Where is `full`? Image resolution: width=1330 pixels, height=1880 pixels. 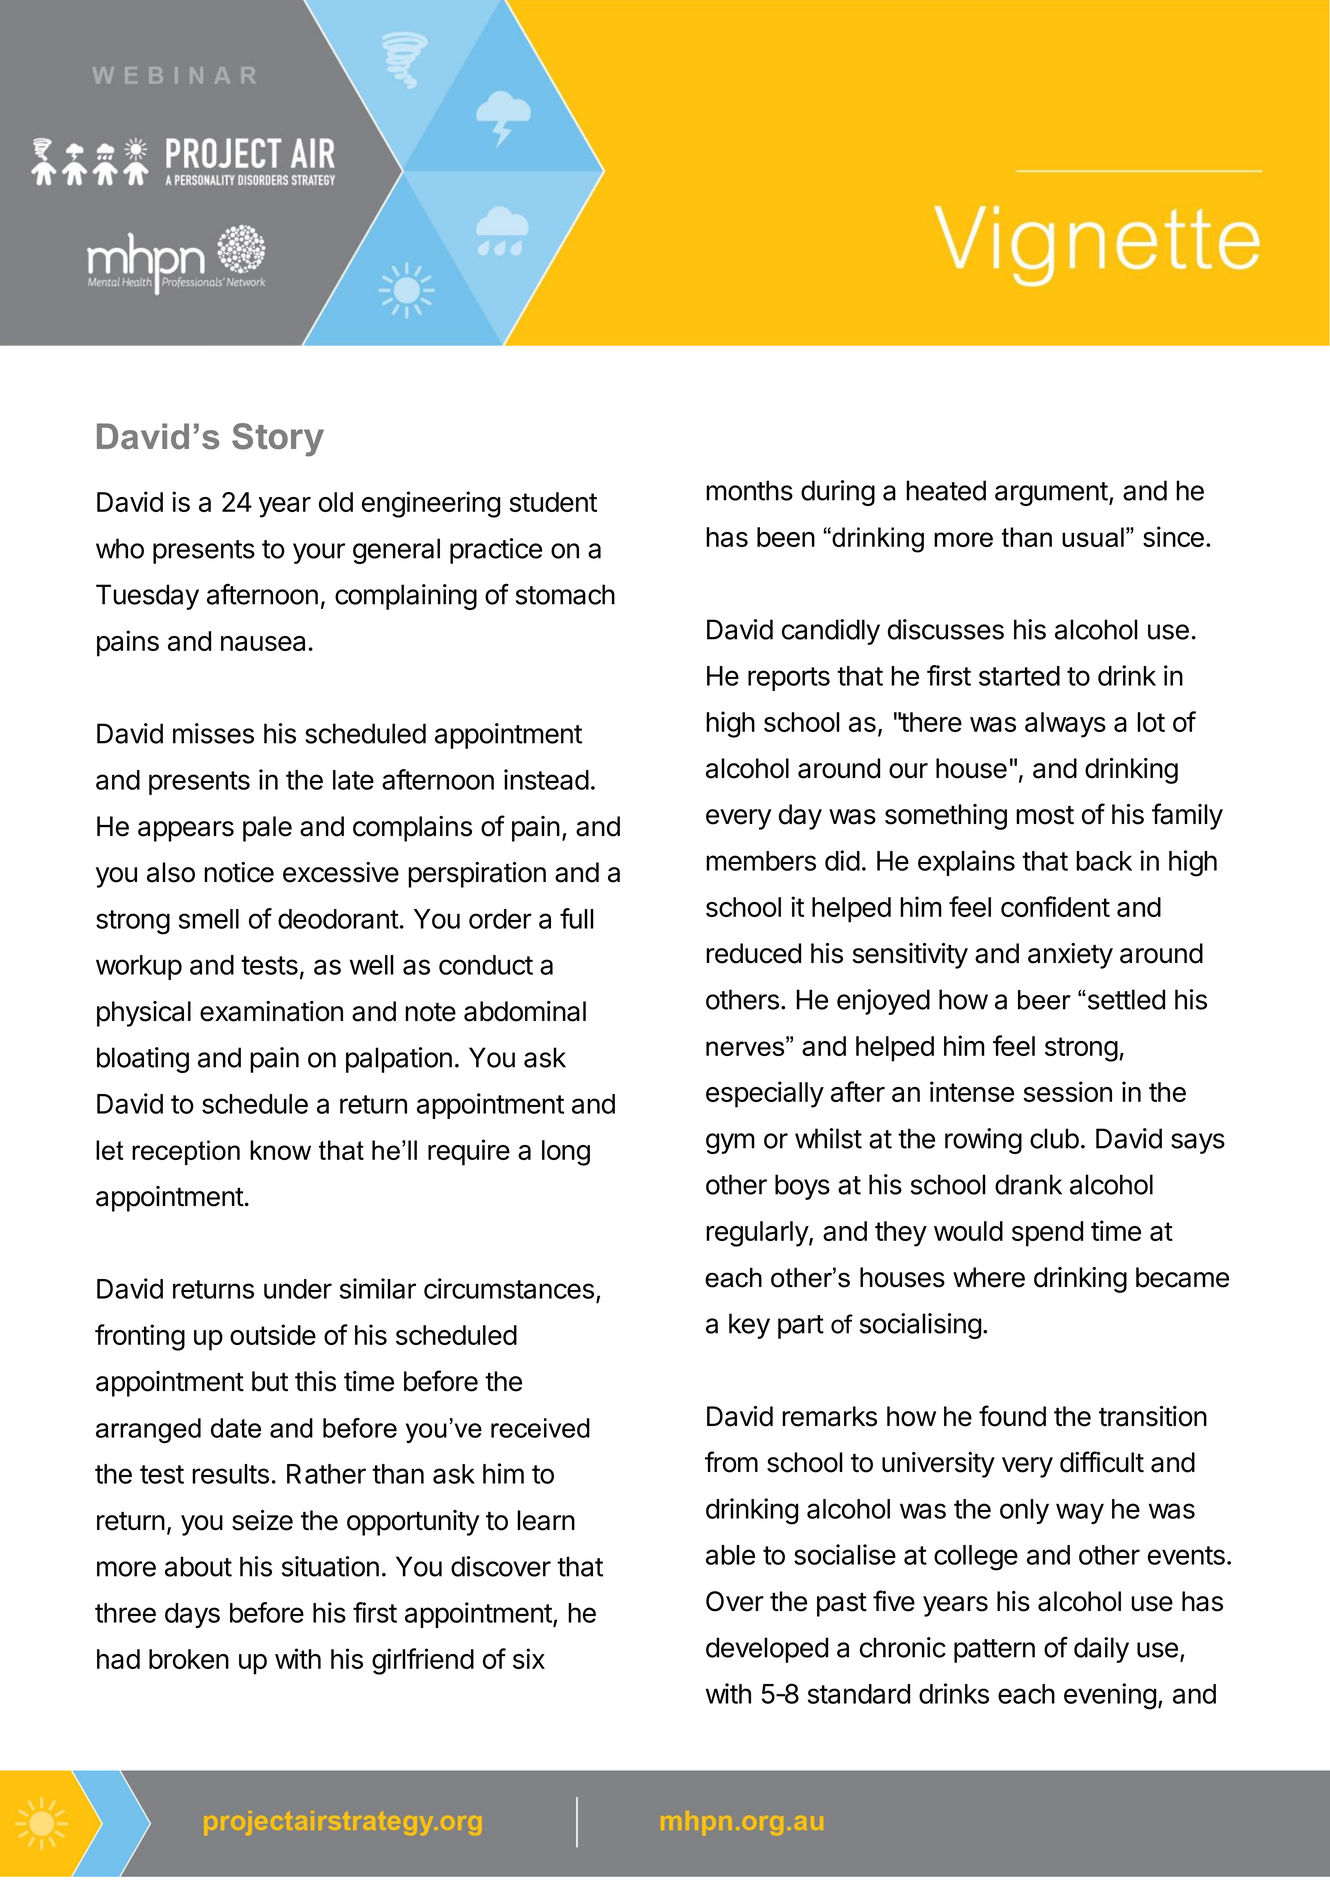 full is located at coordinates (577, 918).
